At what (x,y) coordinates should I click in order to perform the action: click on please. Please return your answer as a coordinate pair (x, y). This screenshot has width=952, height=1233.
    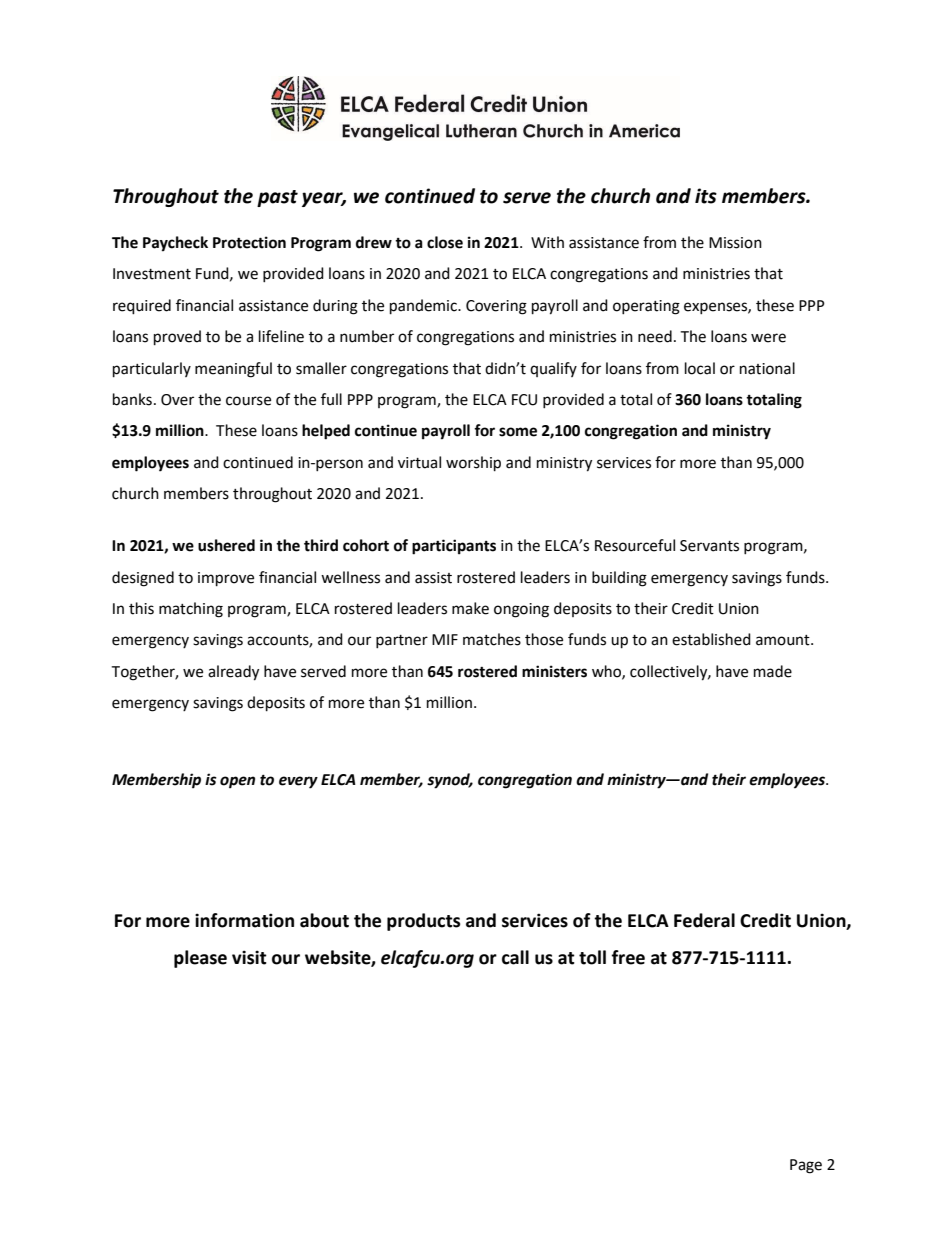
    Looking at the image, I should click on (200, 959).
